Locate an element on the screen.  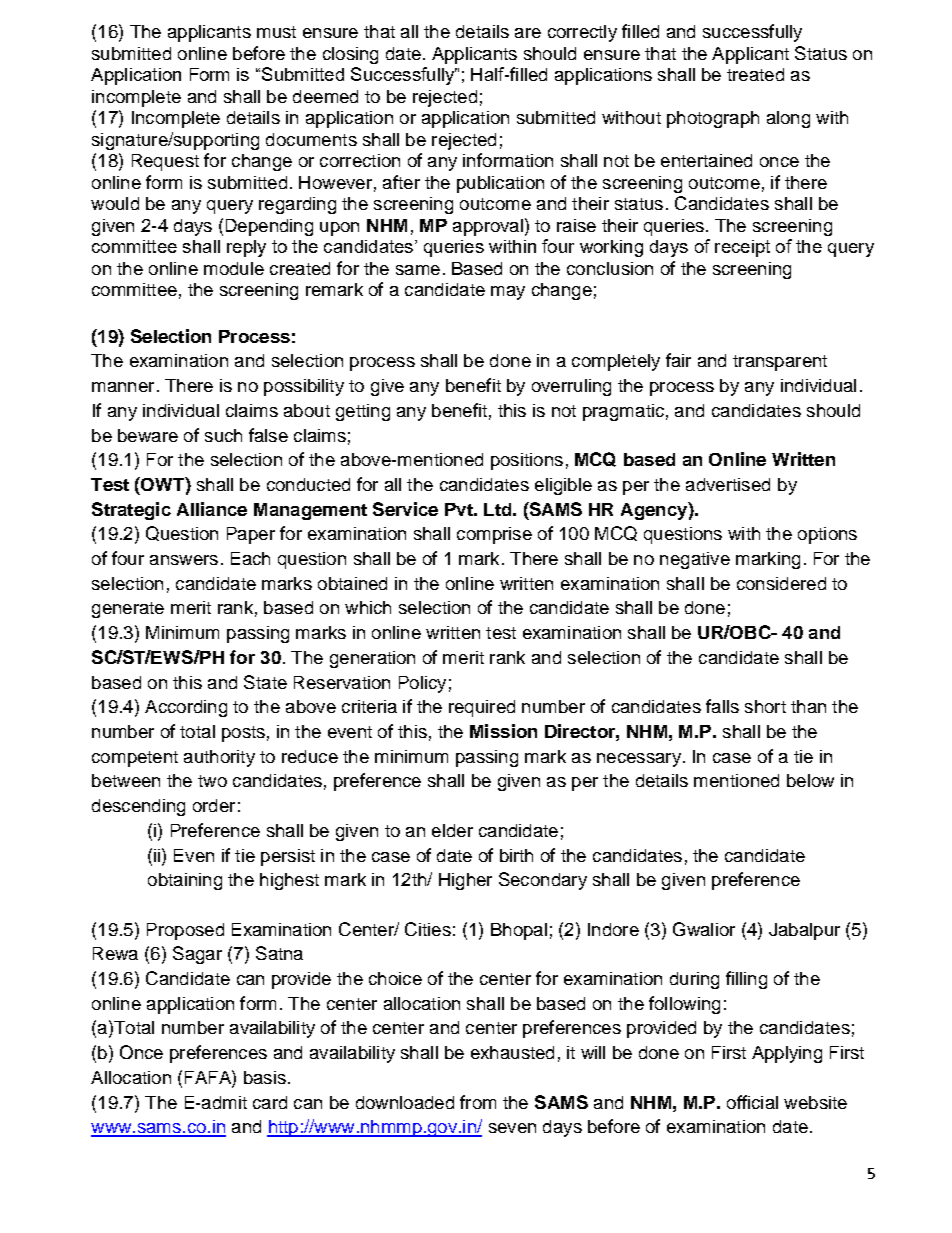
from is located at coordinates (478, 1102).
